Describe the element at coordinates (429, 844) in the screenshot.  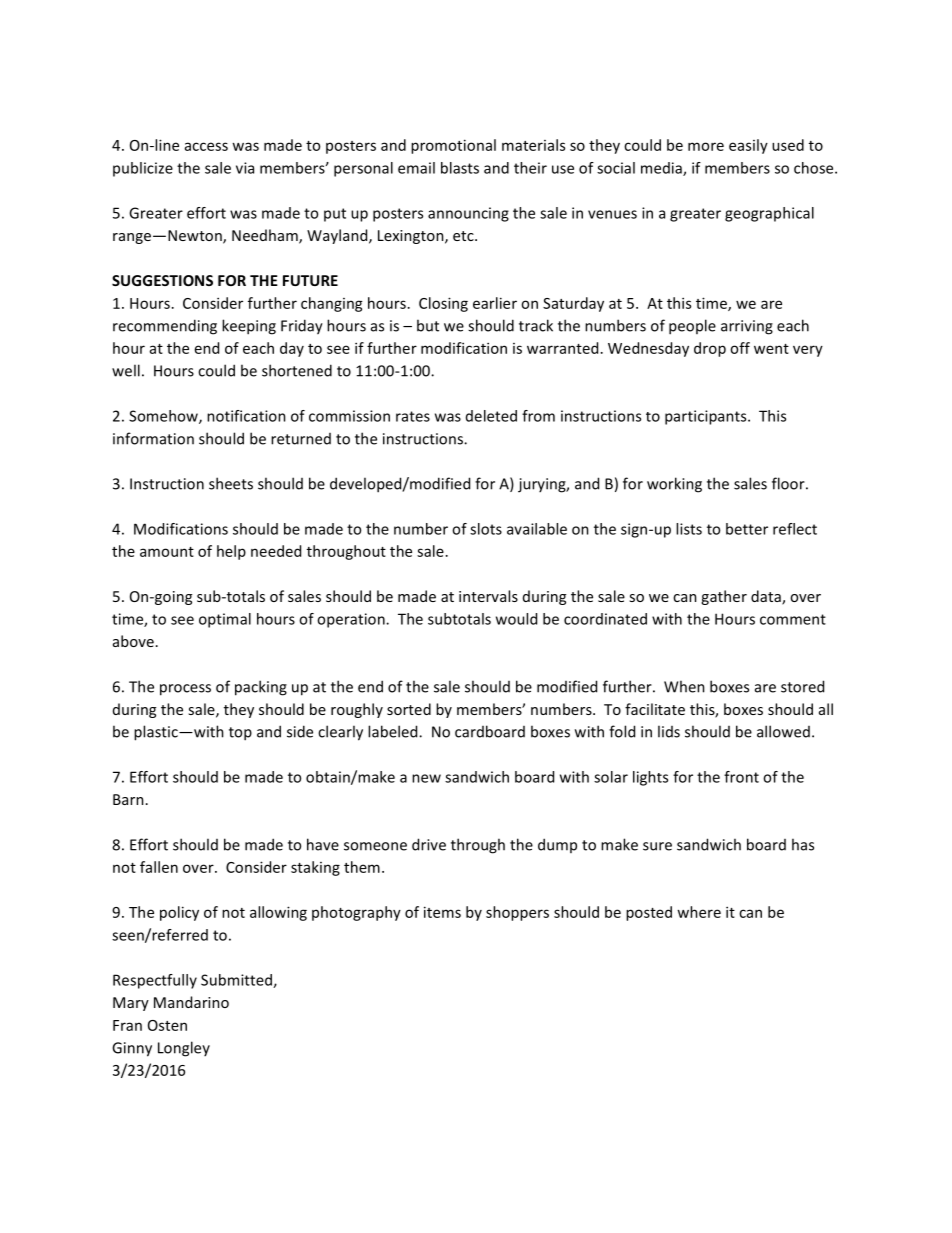
I see `drive` at that location.
